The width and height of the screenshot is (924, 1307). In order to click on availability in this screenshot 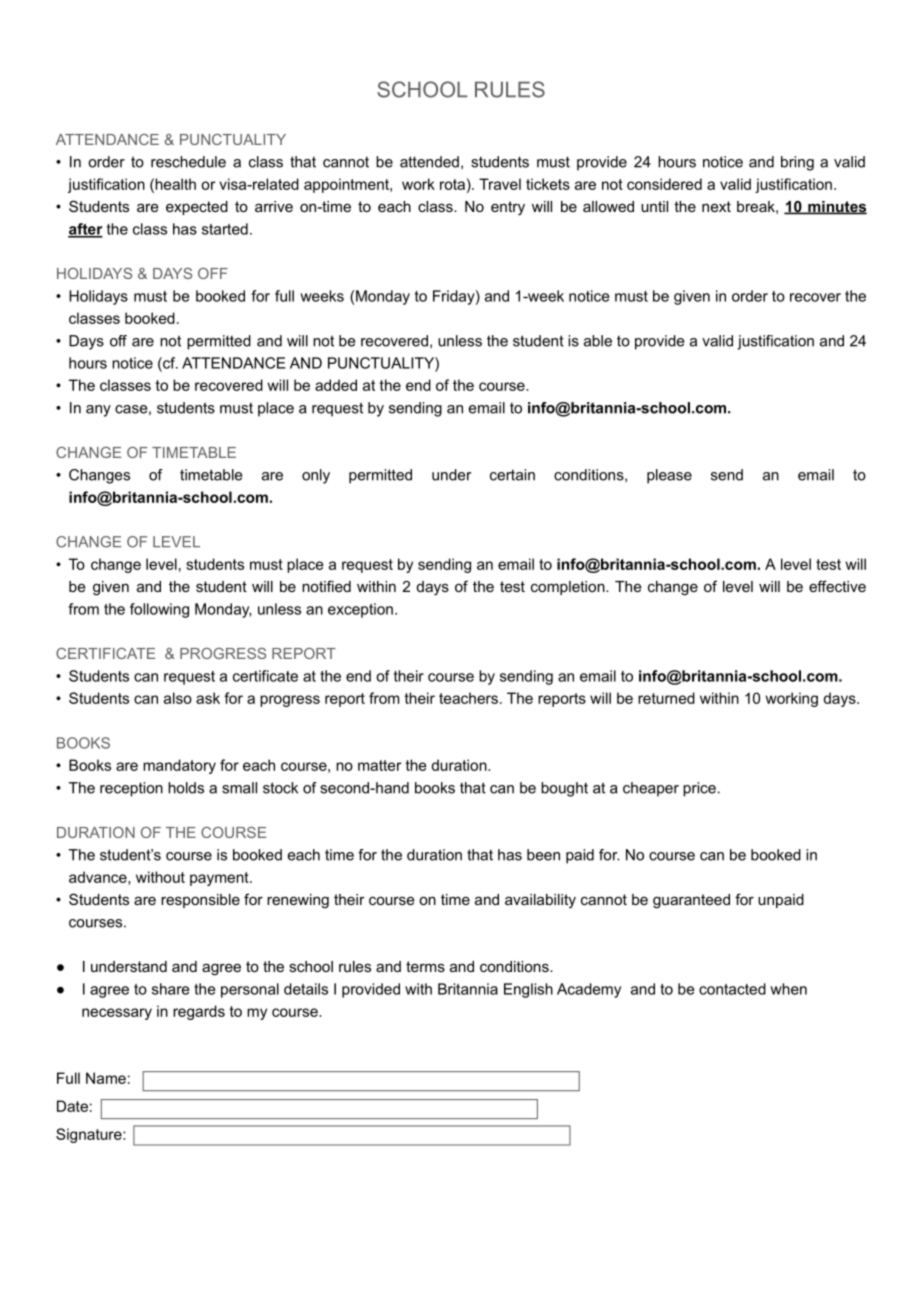, I will do `click(540, 901)`.
